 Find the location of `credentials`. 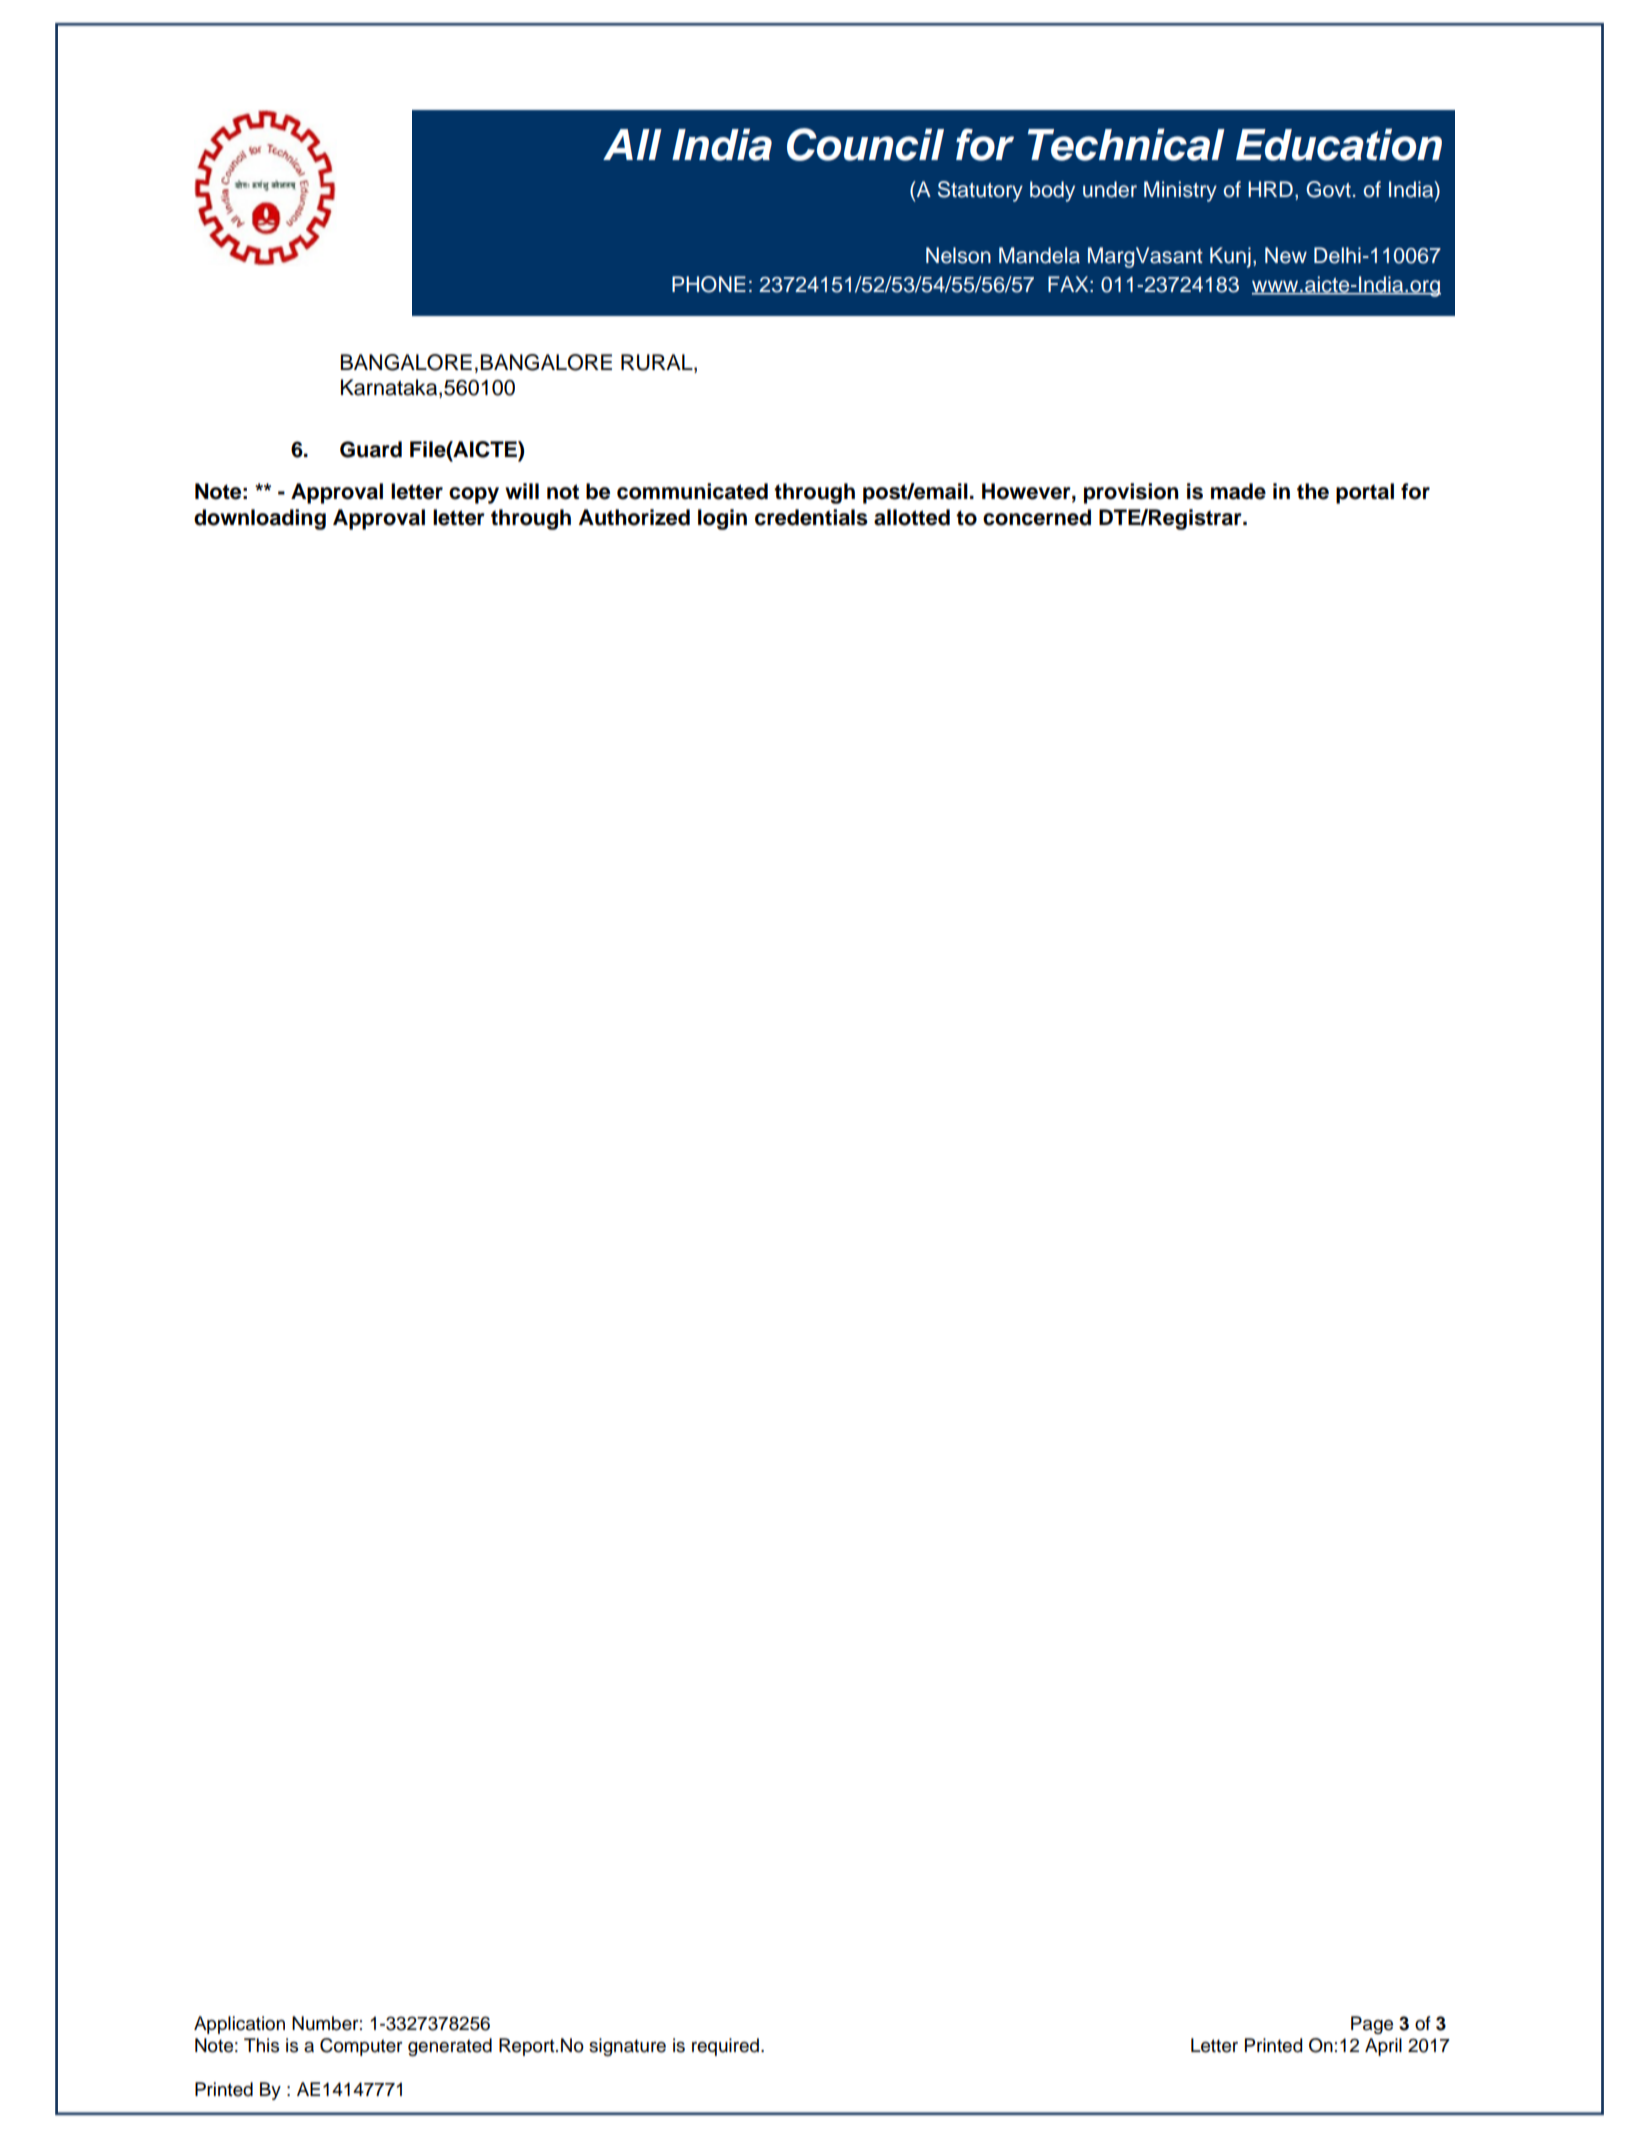

credentials is located at coordinates (811, 517).
